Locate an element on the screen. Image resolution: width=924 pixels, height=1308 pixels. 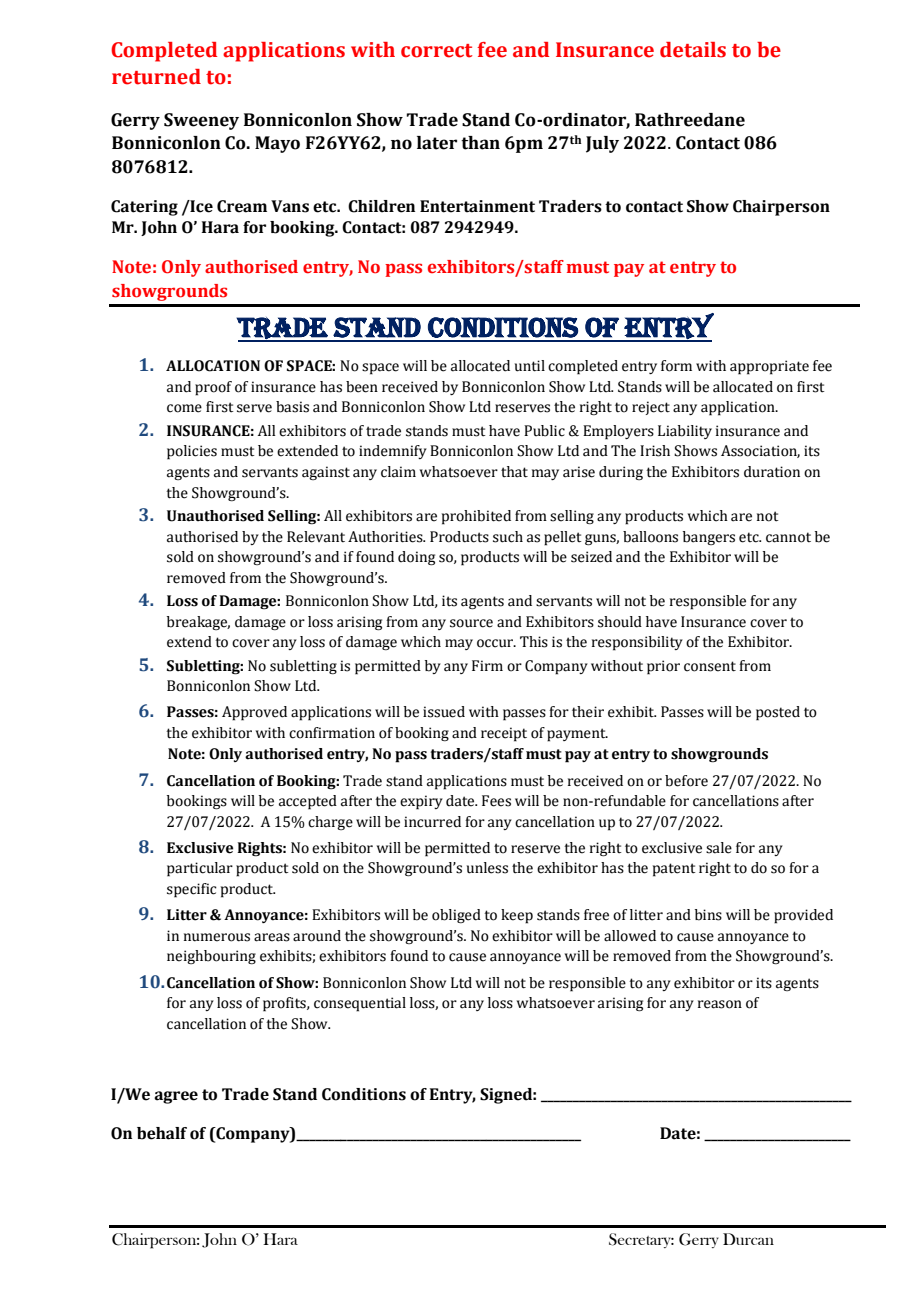
correct is located at coordinates (436, 51).
